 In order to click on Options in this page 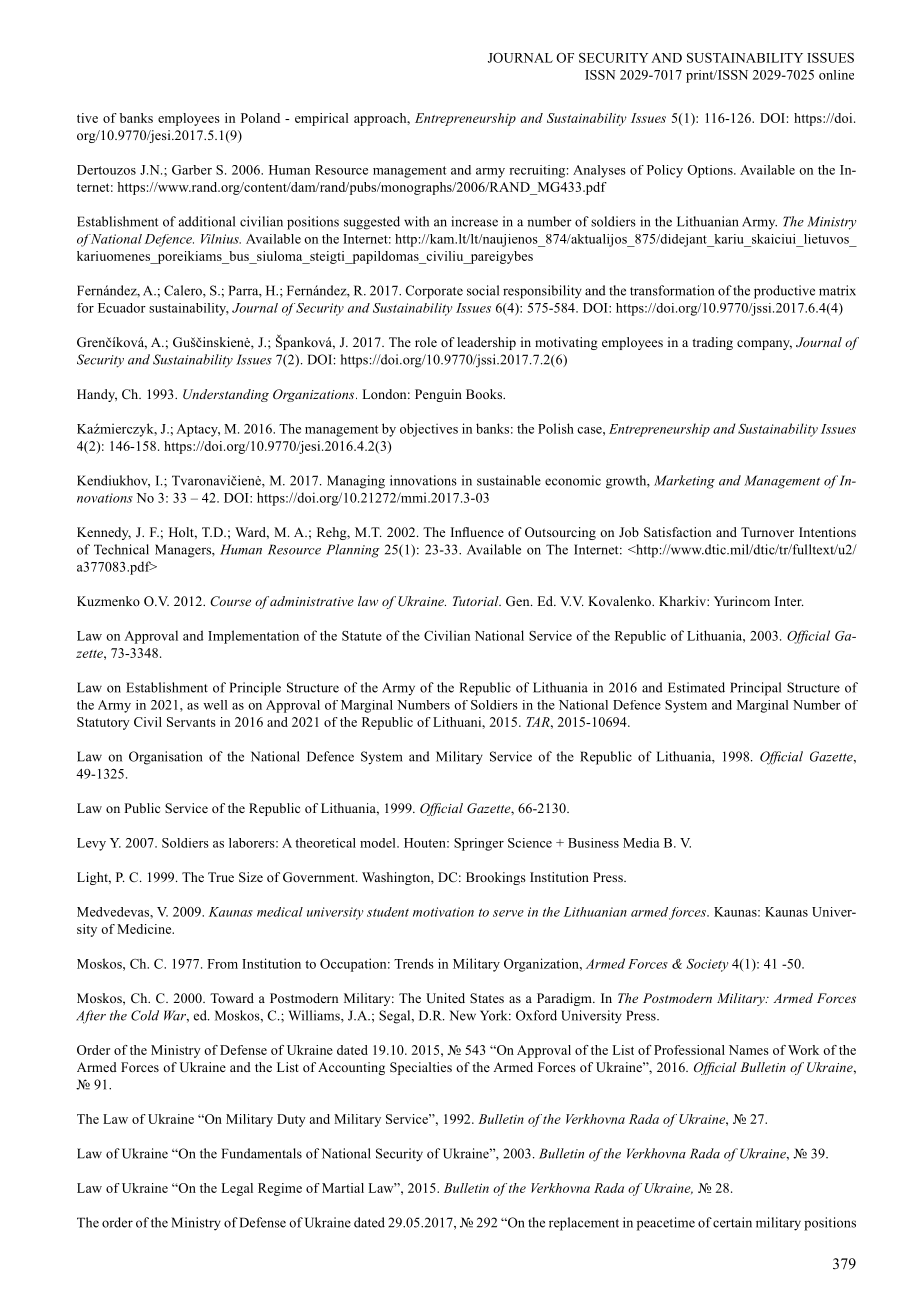, I will do `click(711, 171)`.
